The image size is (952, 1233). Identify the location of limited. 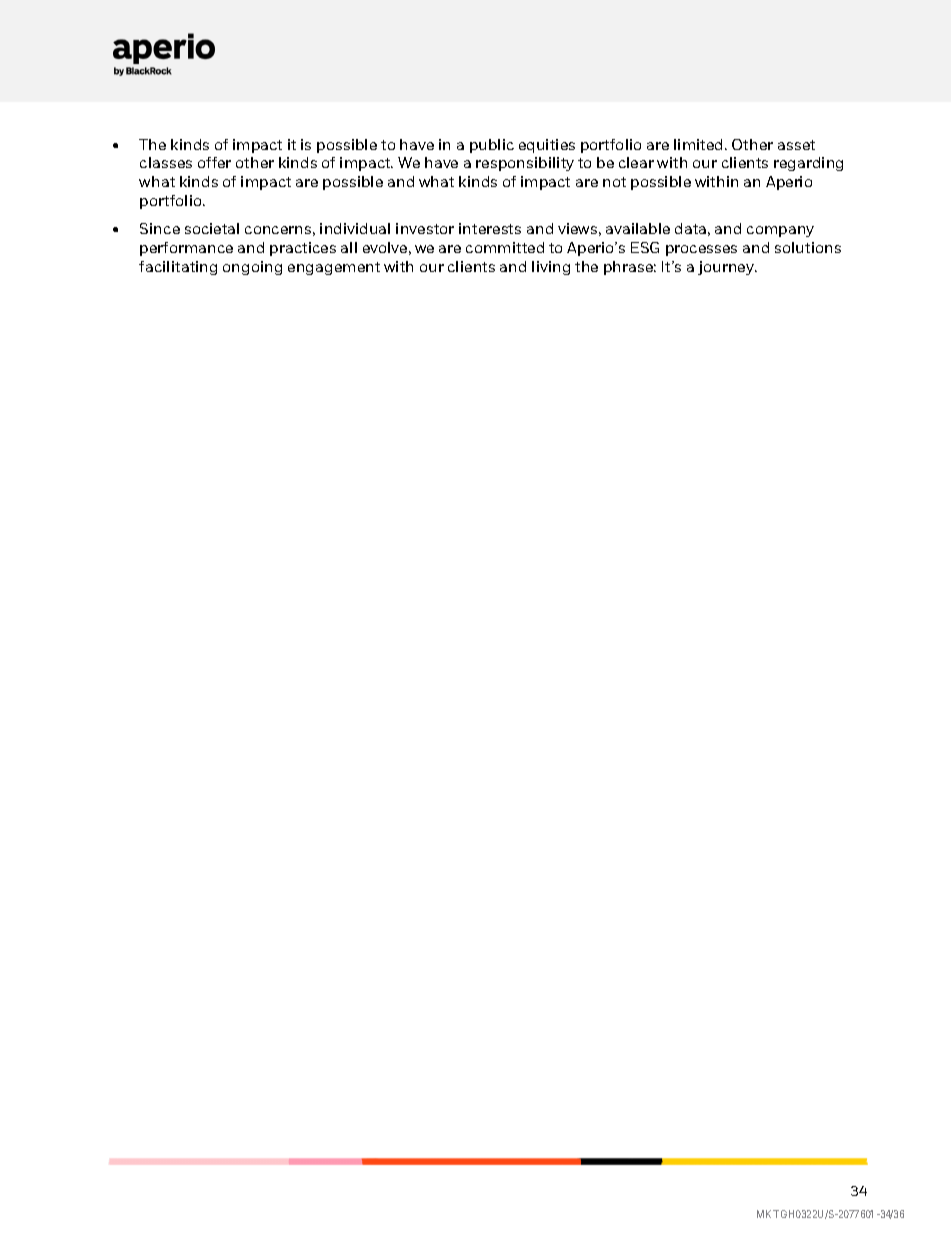
(698, 144).
